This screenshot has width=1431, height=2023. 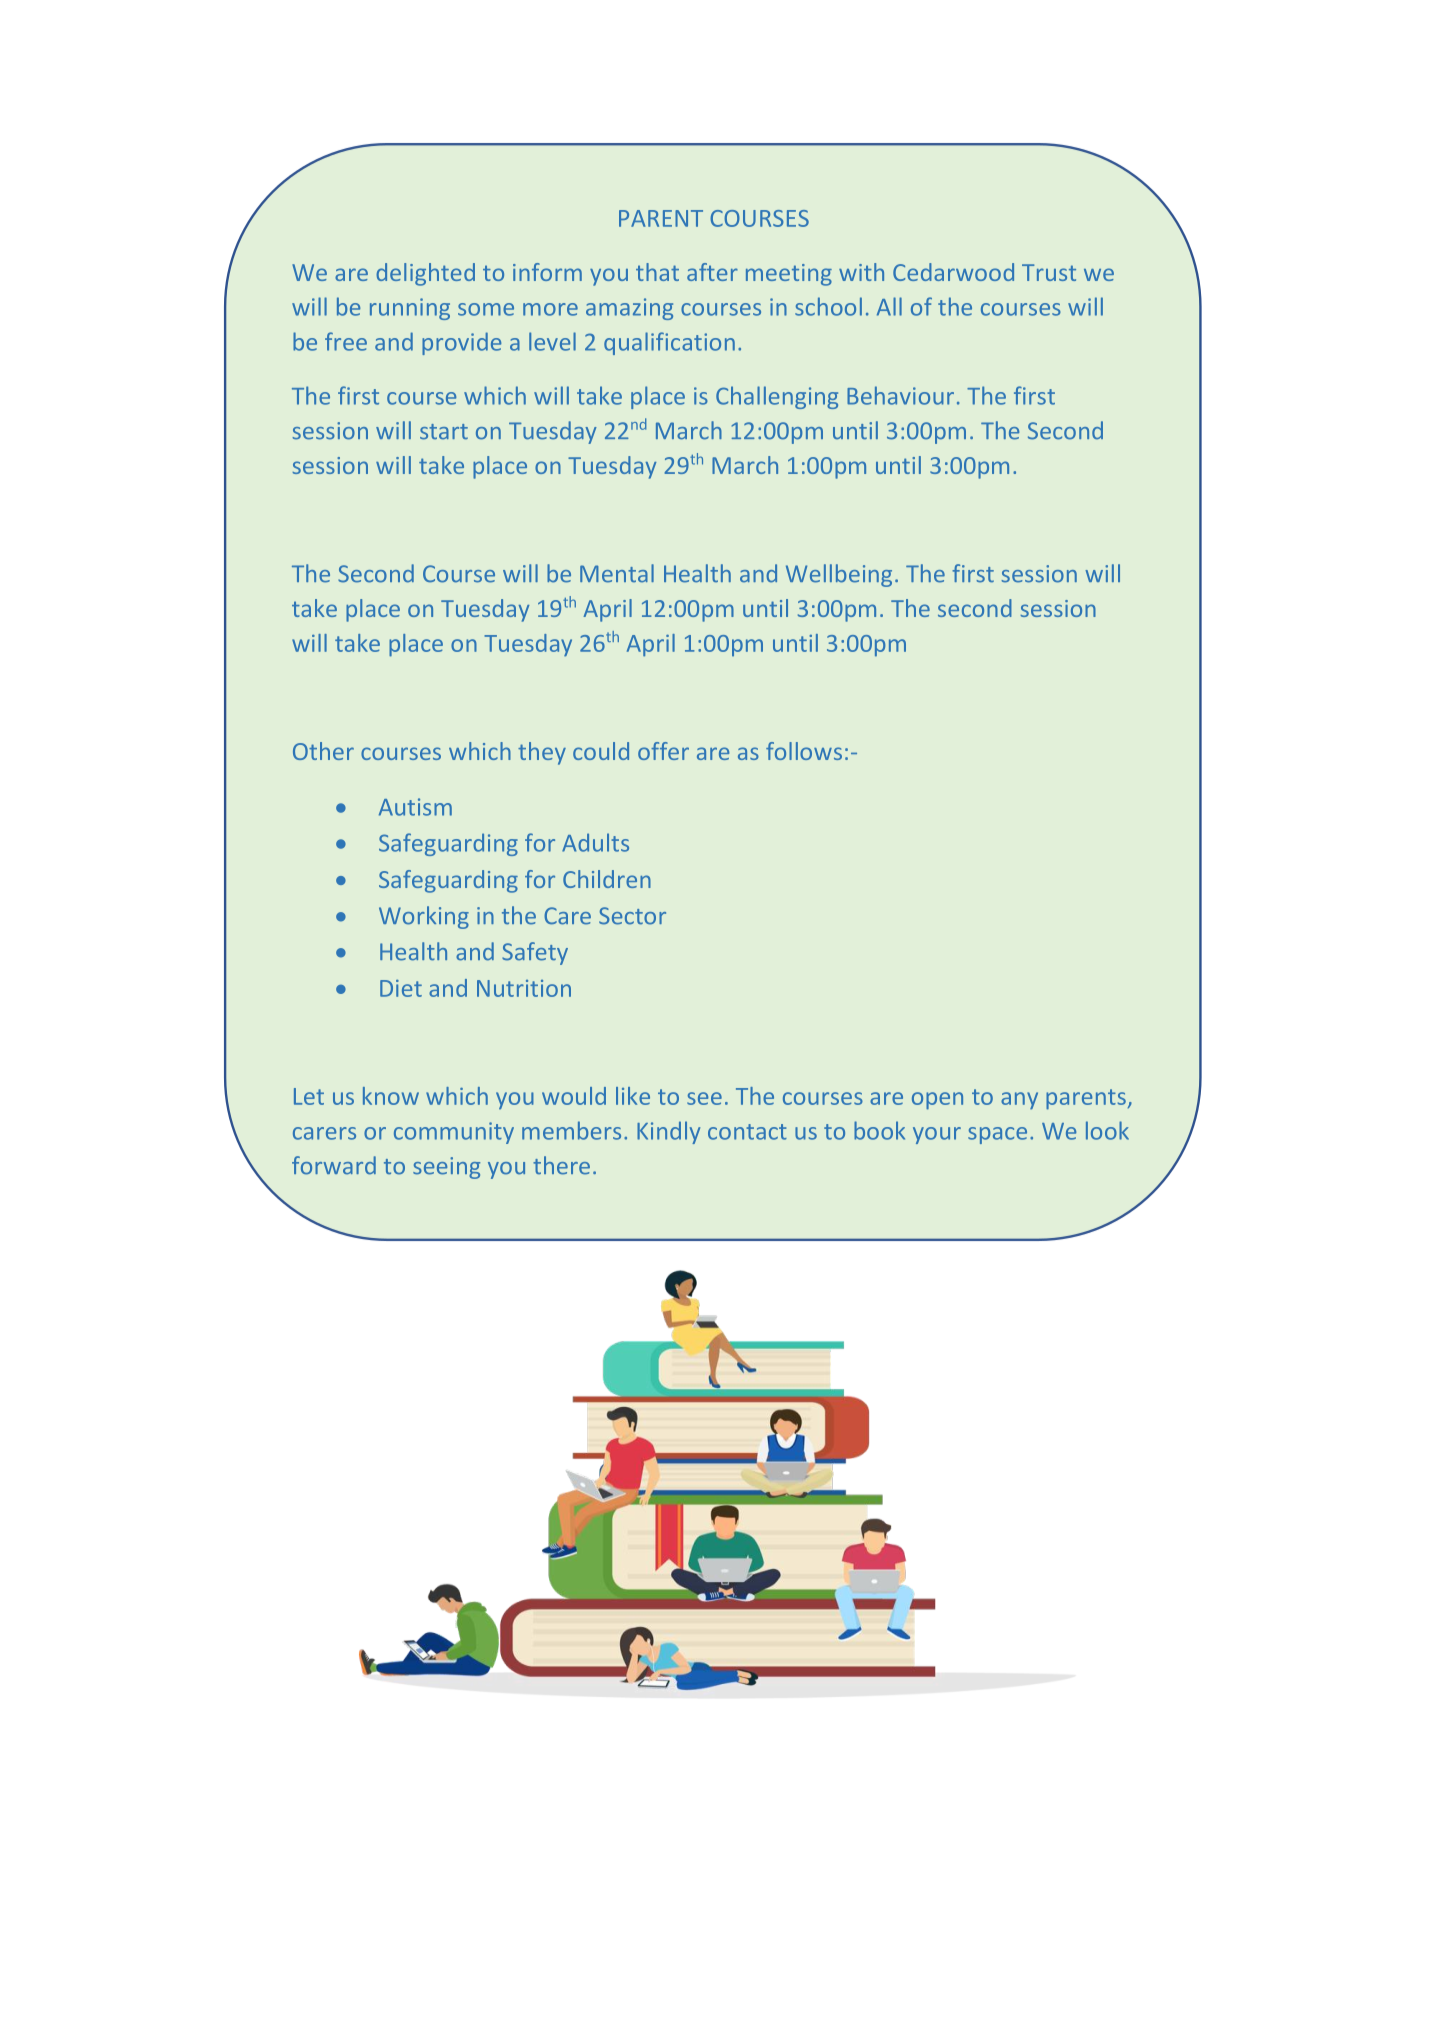 I want to click on community, so click(x=454, y=1133).
